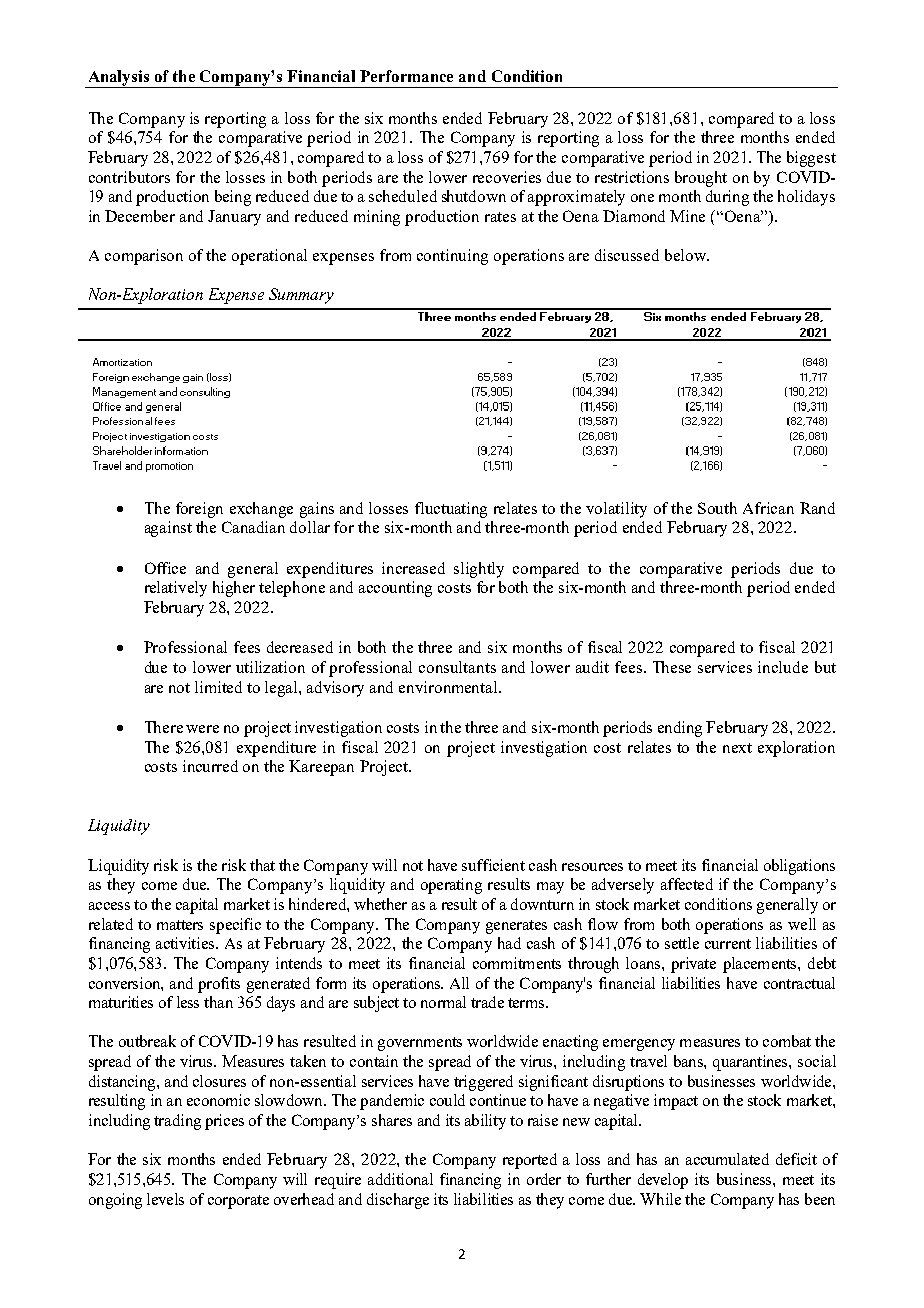  I want to click on were, so click(202, 729).
